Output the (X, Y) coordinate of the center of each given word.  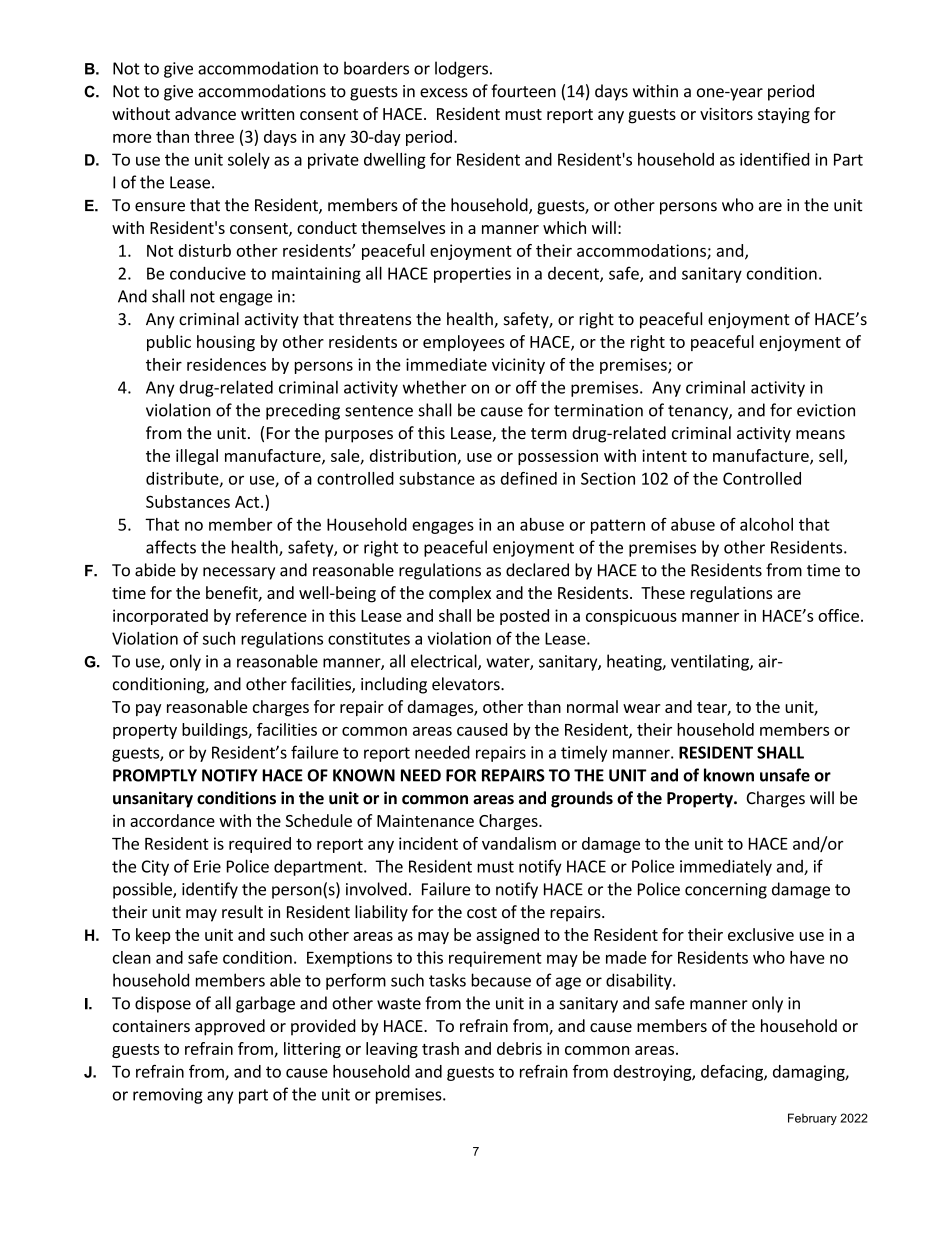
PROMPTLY (155, 775)
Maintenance (425, 820)
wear (642, 708)
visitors (726, 114)
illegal (197, 457)
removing (168, 1096)
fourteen (523, 91)
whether (435, 387)
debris (519, 1048)
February (812, 1119)
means (820, 434)
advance (205, 113)
